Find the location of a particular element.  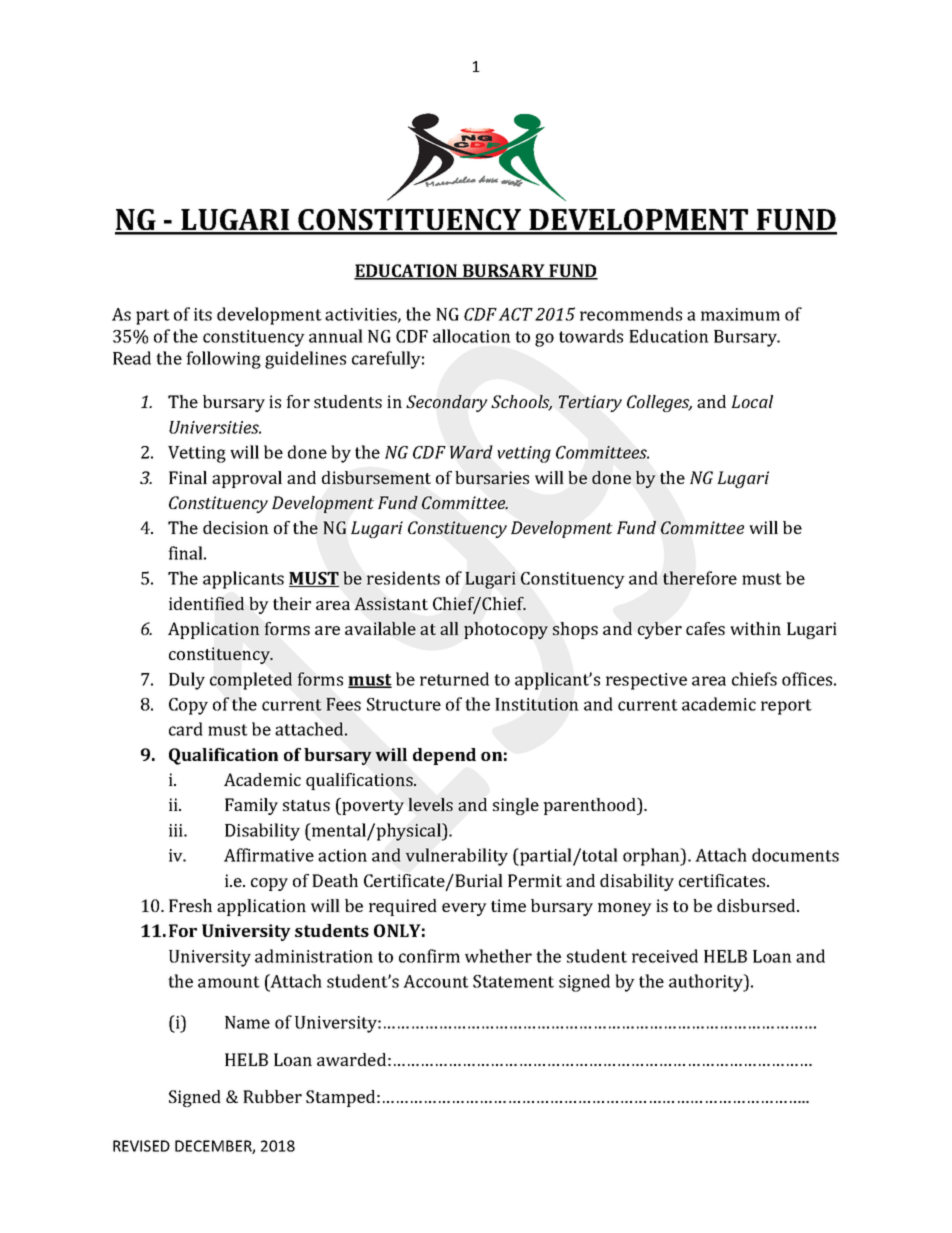

identified is located at coordinates (206, 603).
